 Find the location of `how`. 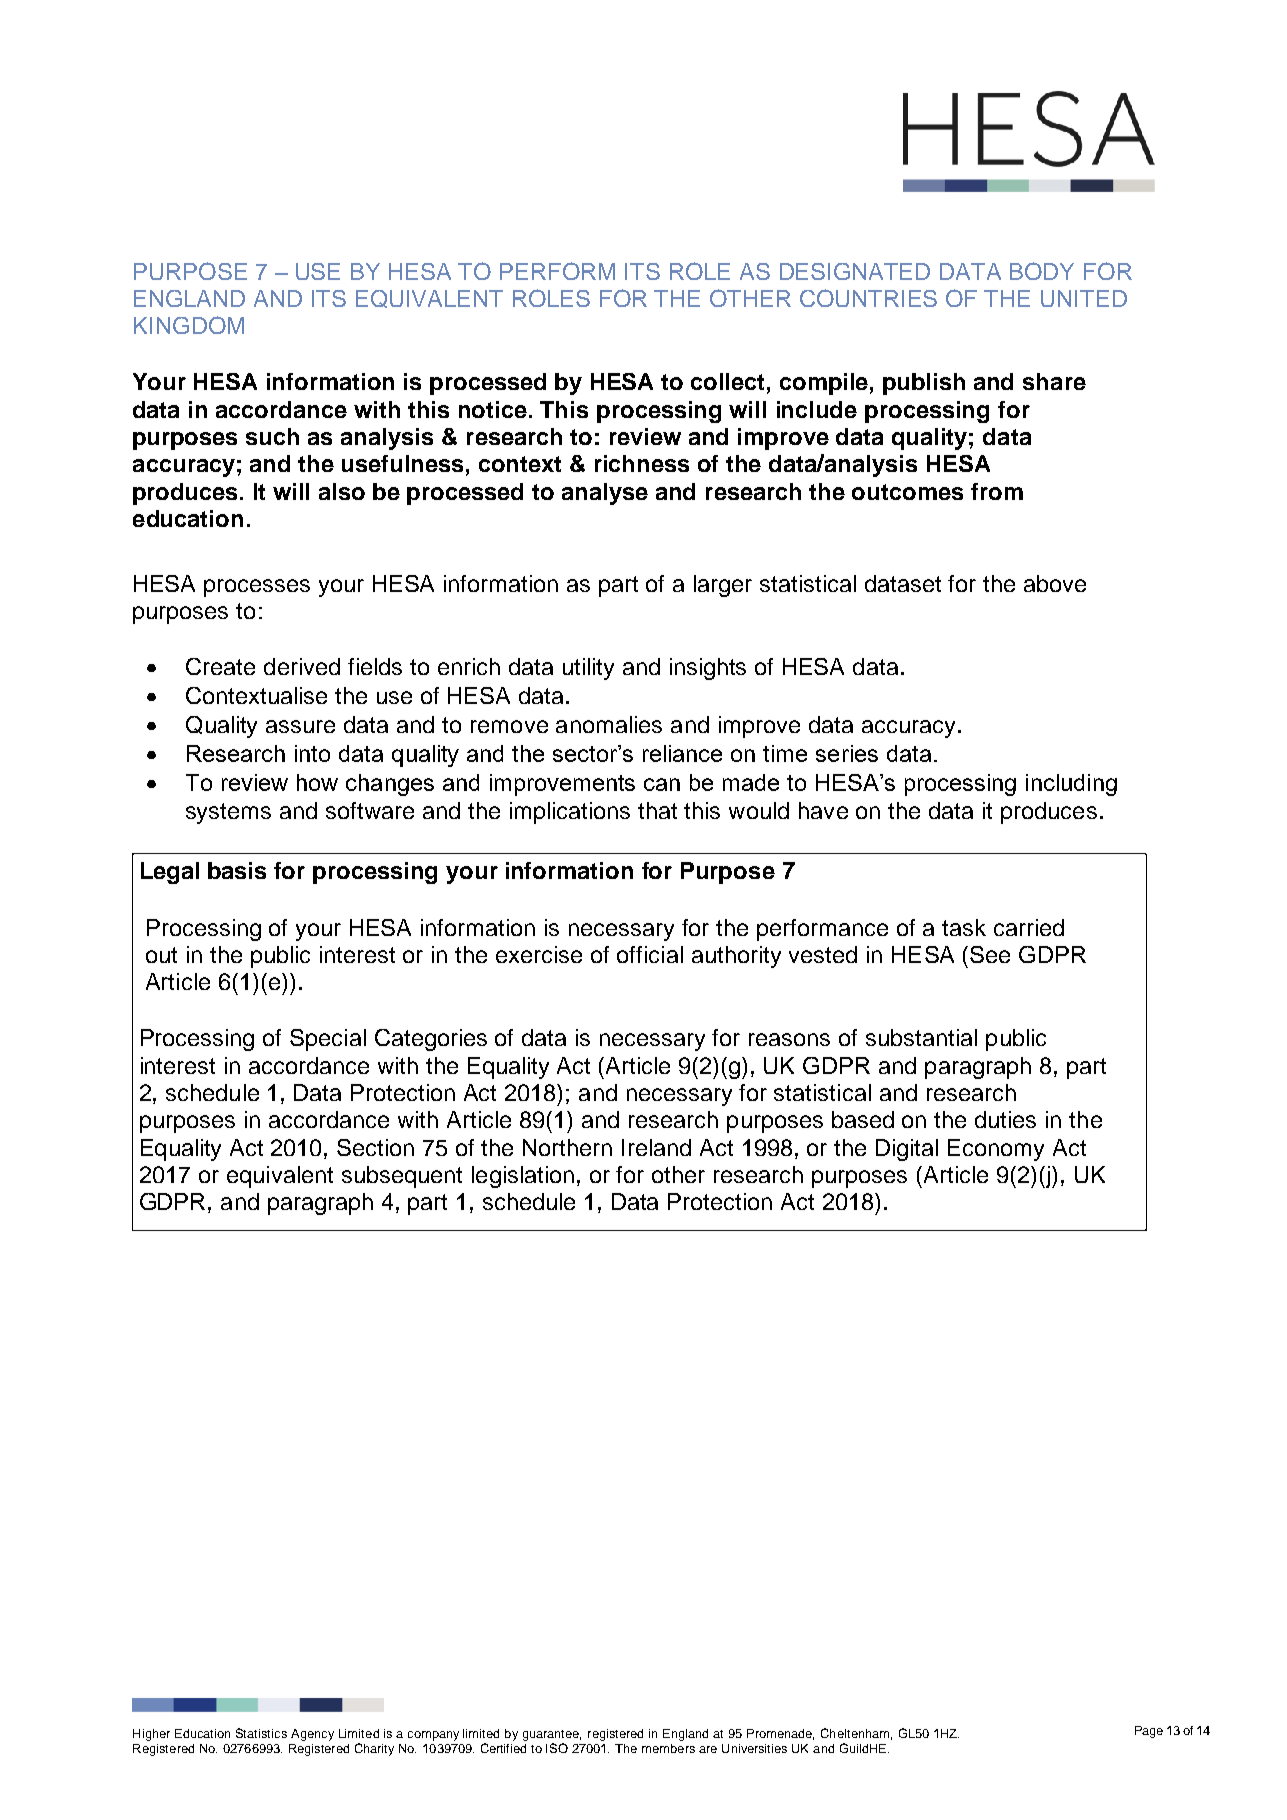

how is located at coordinates (317, 782).
